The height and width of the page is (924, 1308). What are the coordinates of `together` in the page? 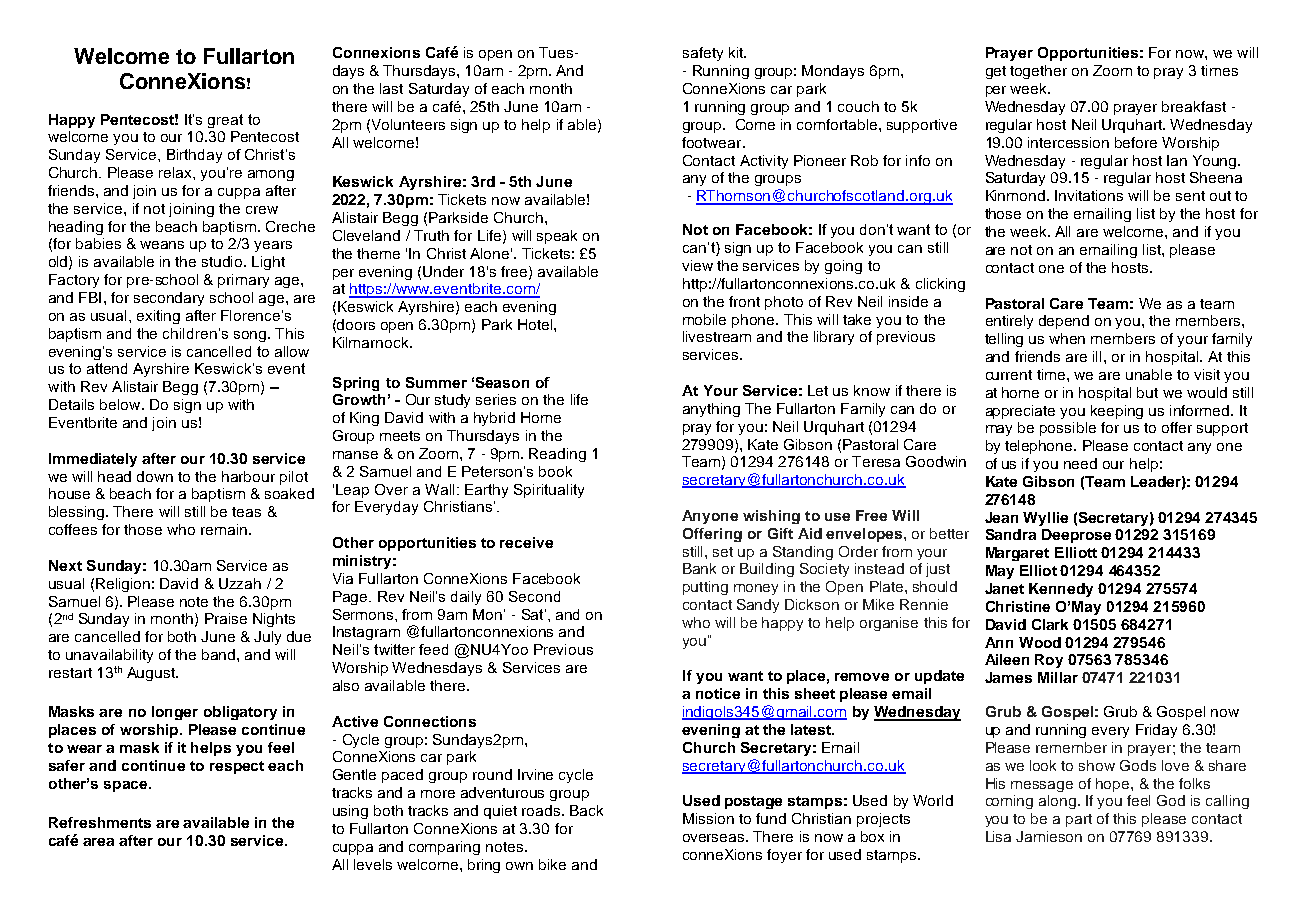 It's located at (1038, 72).
